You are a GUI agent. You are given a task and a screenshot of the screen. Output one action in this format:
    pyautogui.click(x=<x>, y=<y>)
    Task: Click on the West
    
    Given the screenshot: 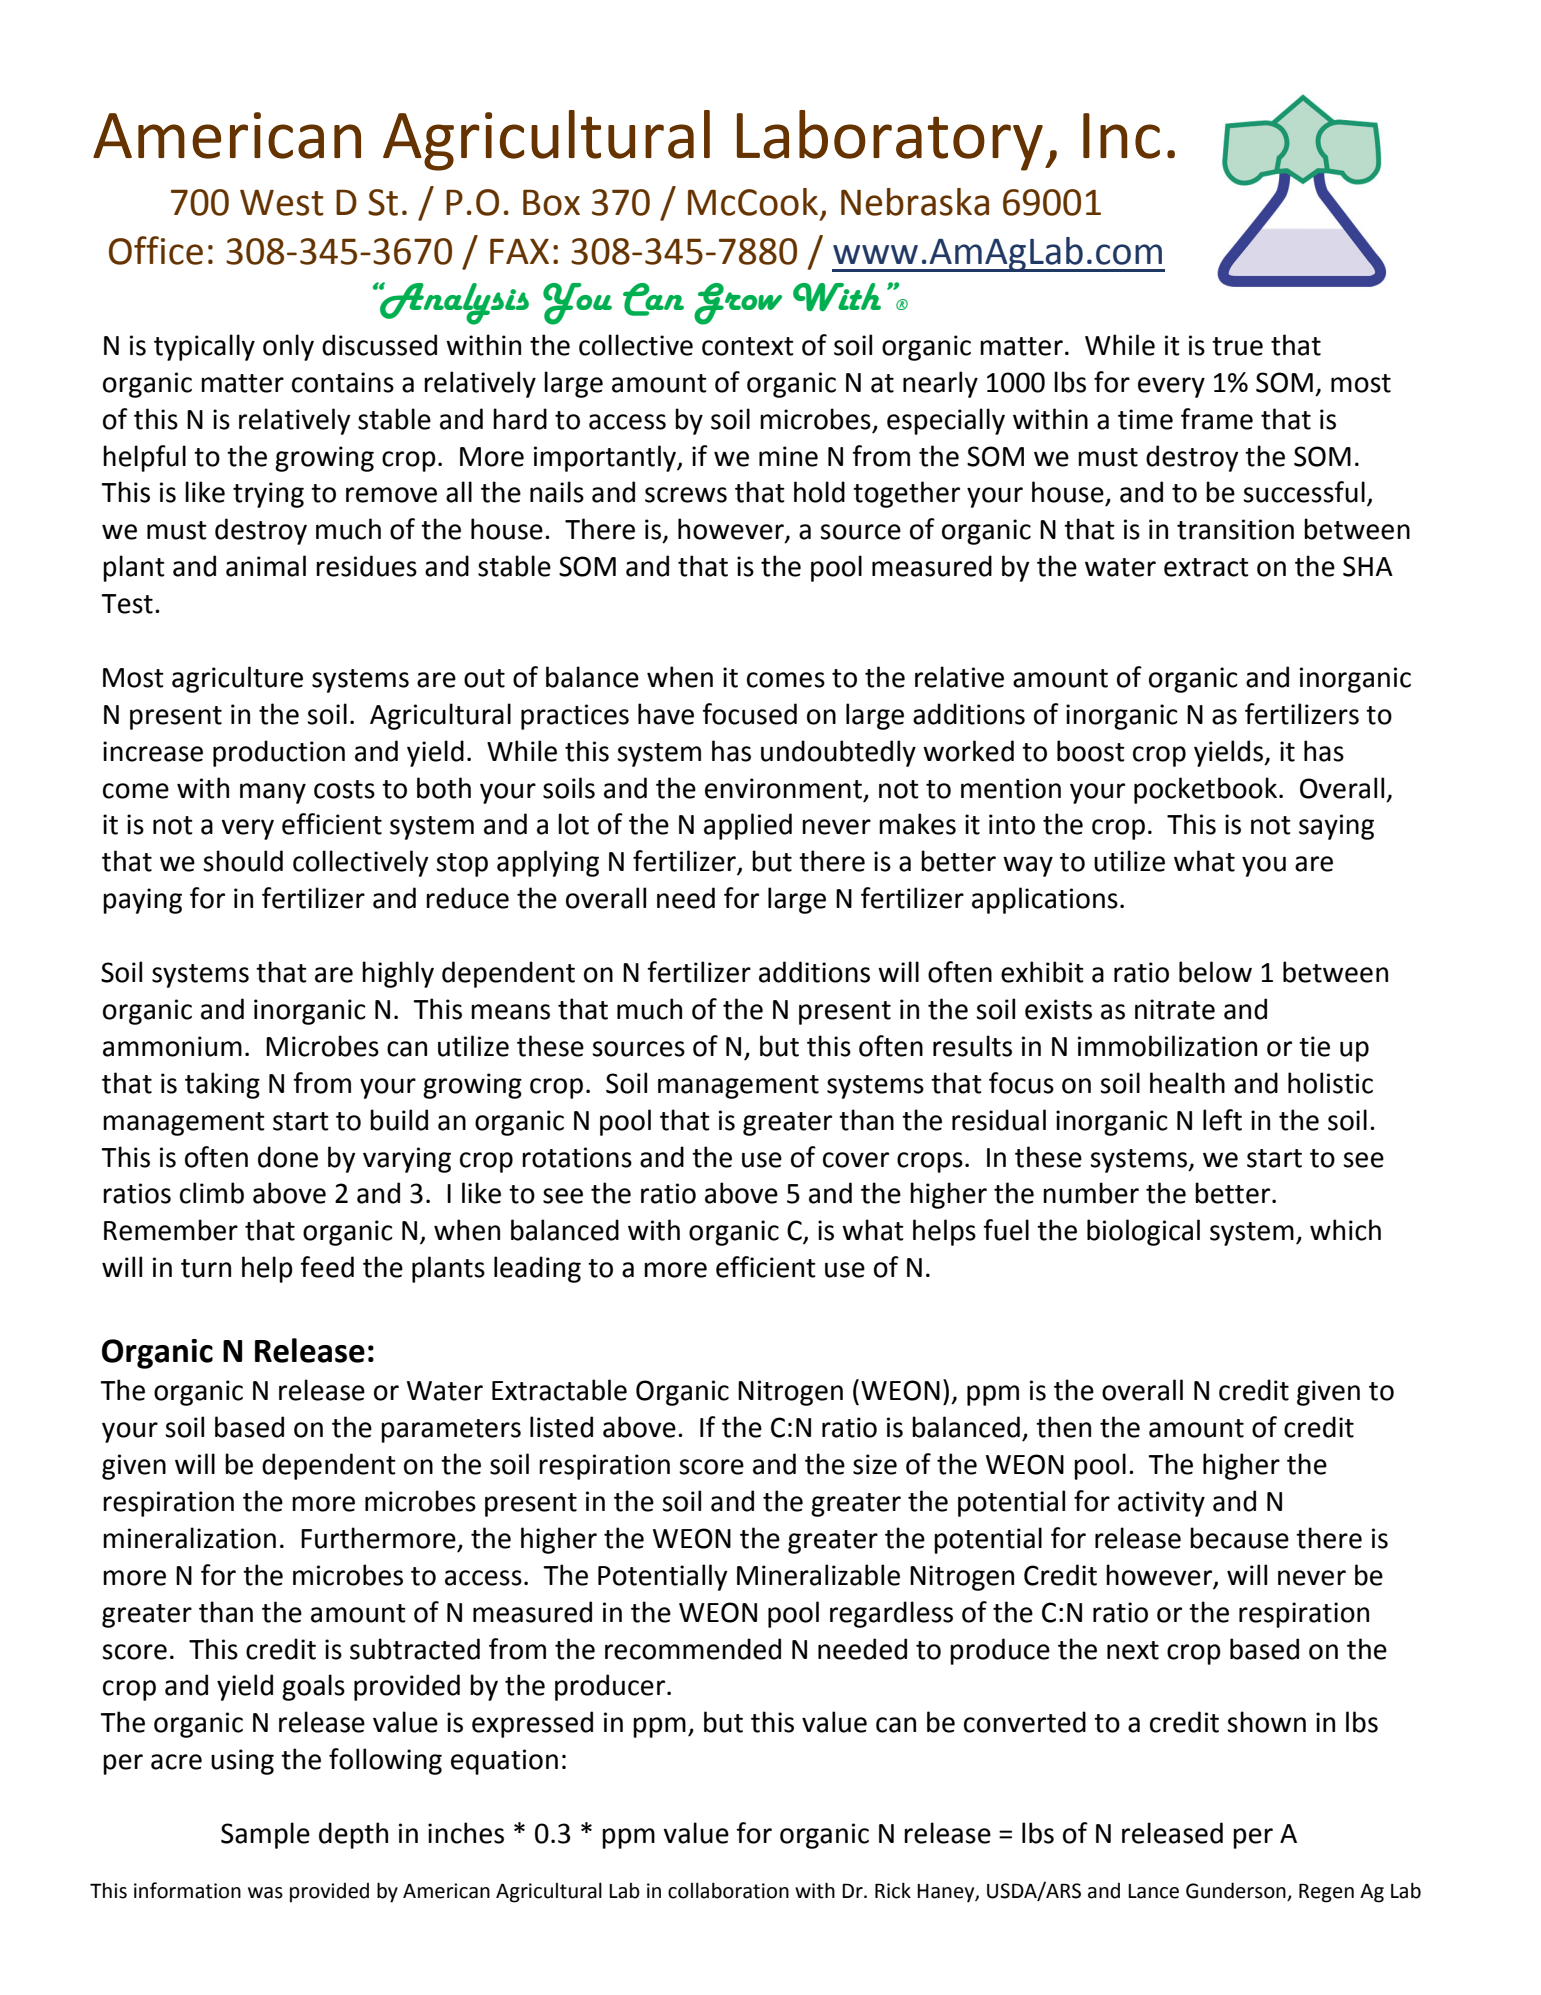 What is the action you would take?
    pyautogui.click(x=282, y=203)
